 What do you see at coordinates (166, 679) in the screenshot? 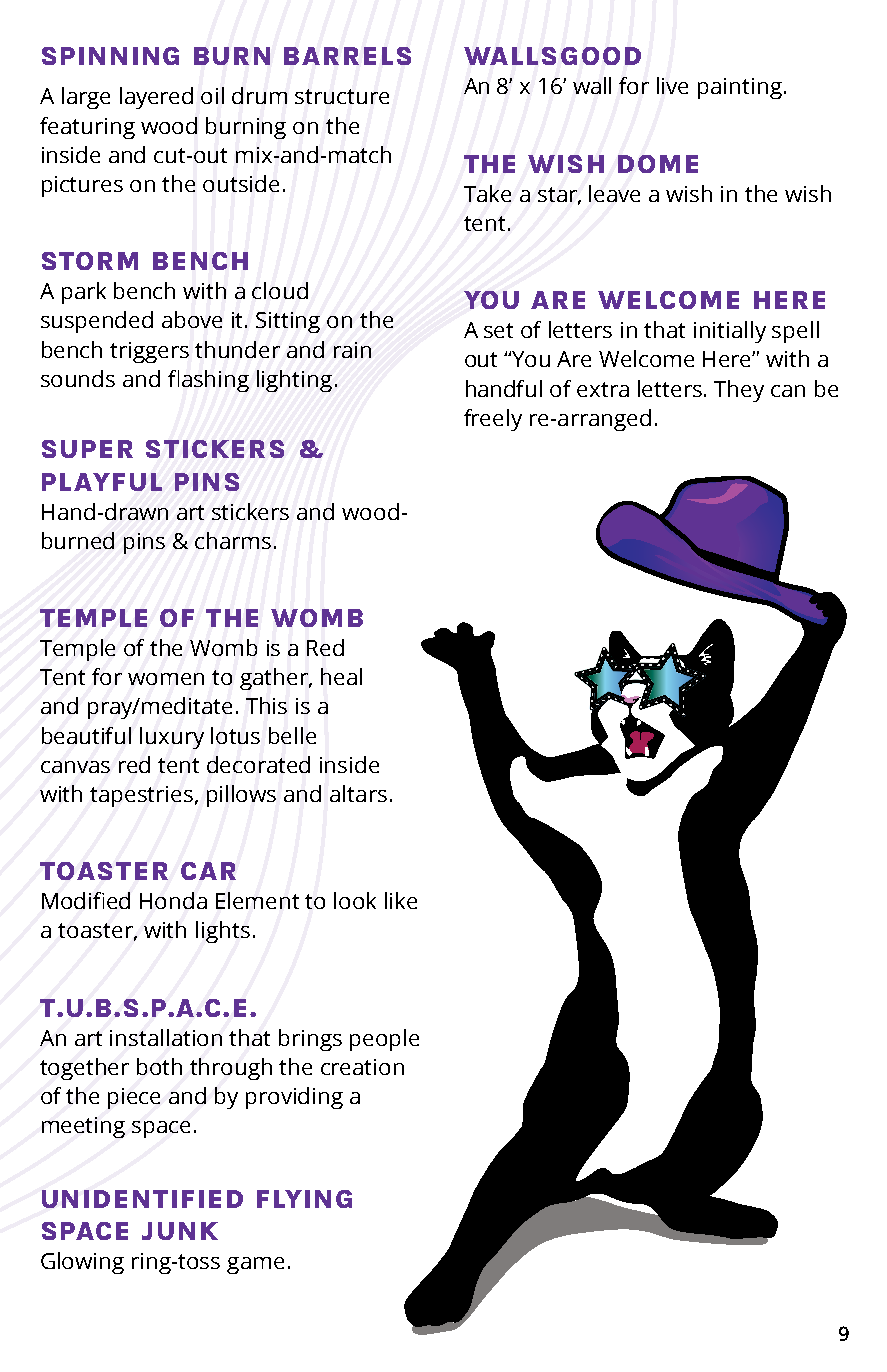
I see `women` at bounding box center [166, 679].
